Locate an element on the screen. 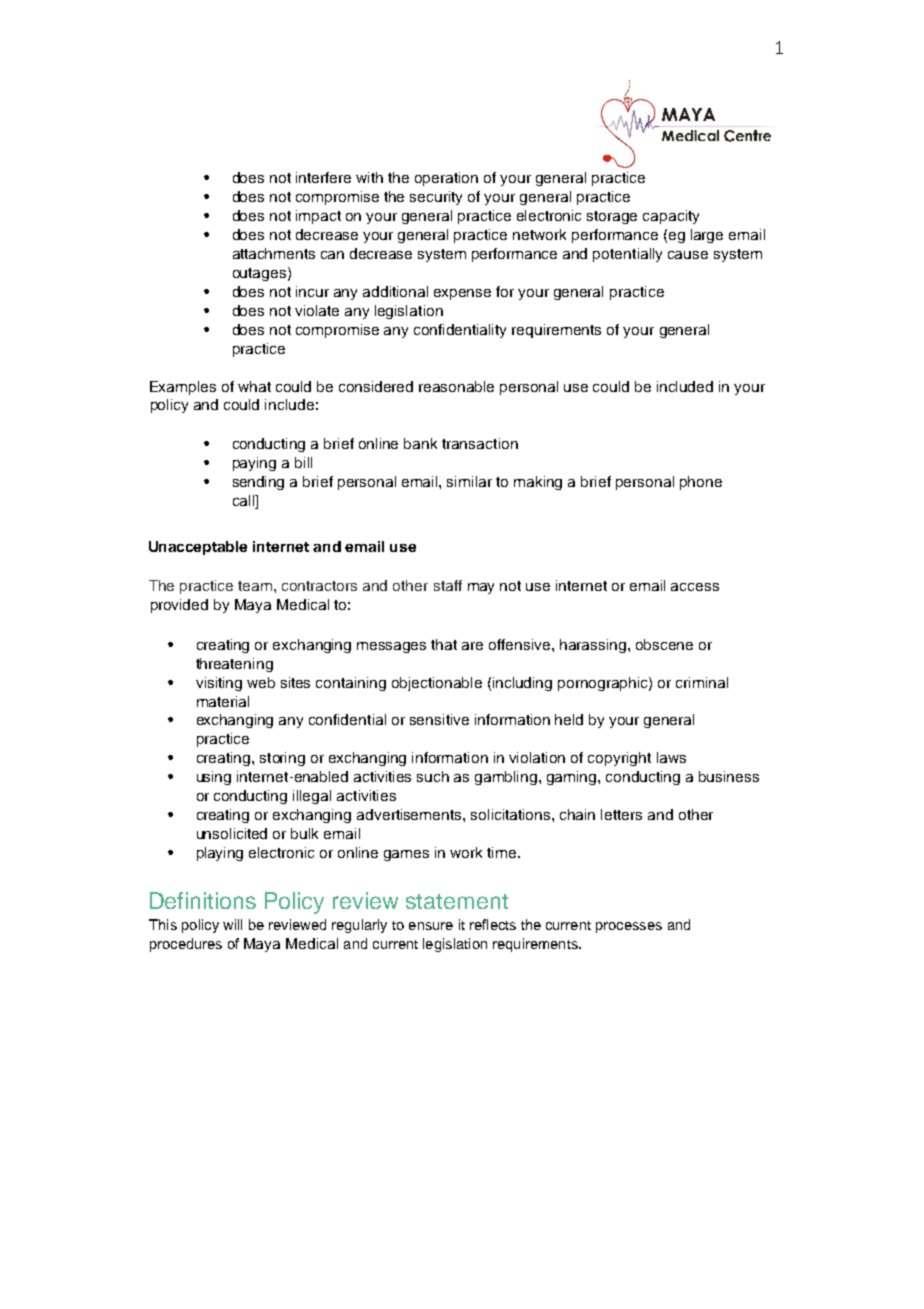 This screenshot has height=1309, width=924. staff is located at coordinates (448, 585).
